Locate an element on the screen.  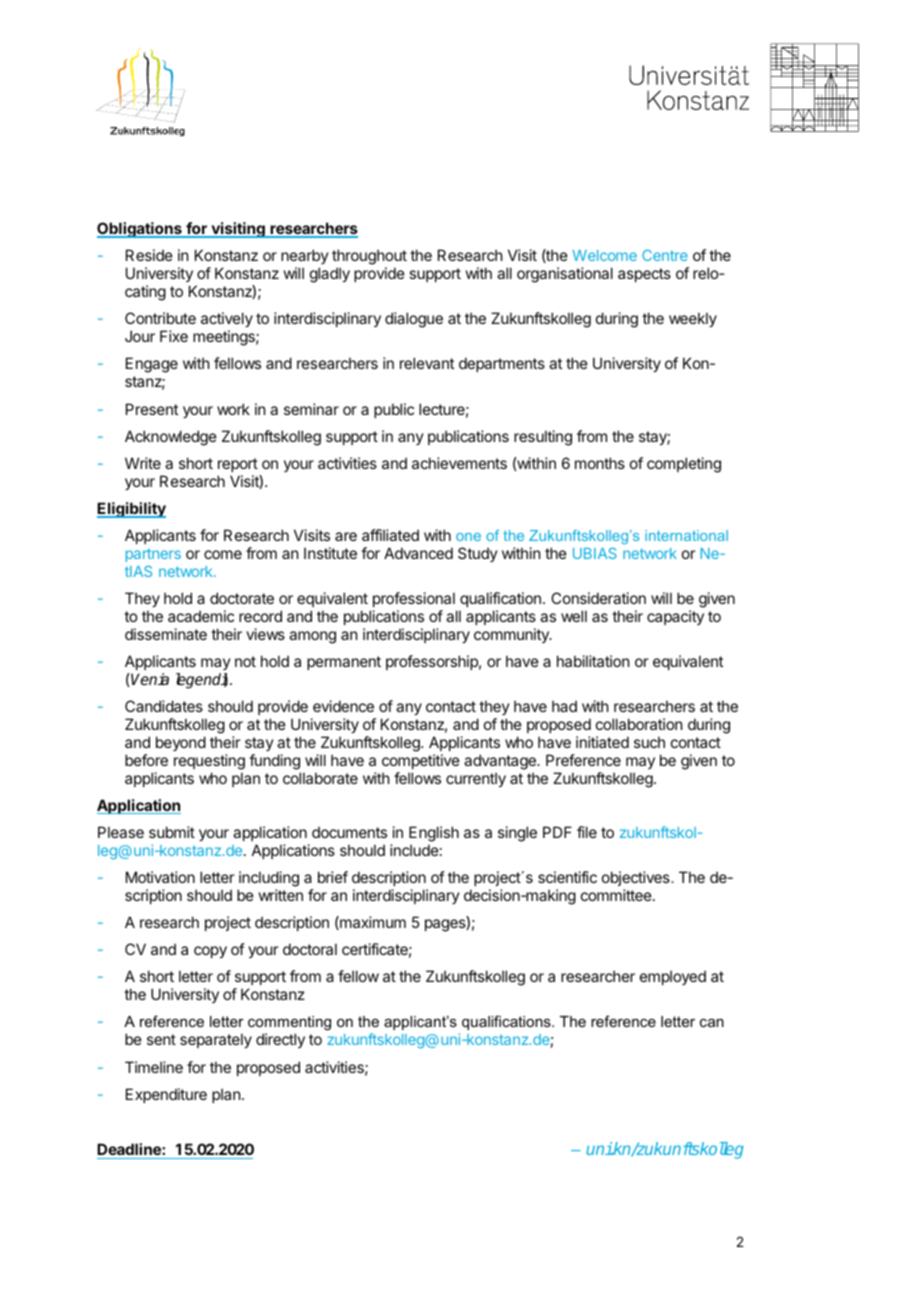
aspects is located at coordinates (644, 275).
